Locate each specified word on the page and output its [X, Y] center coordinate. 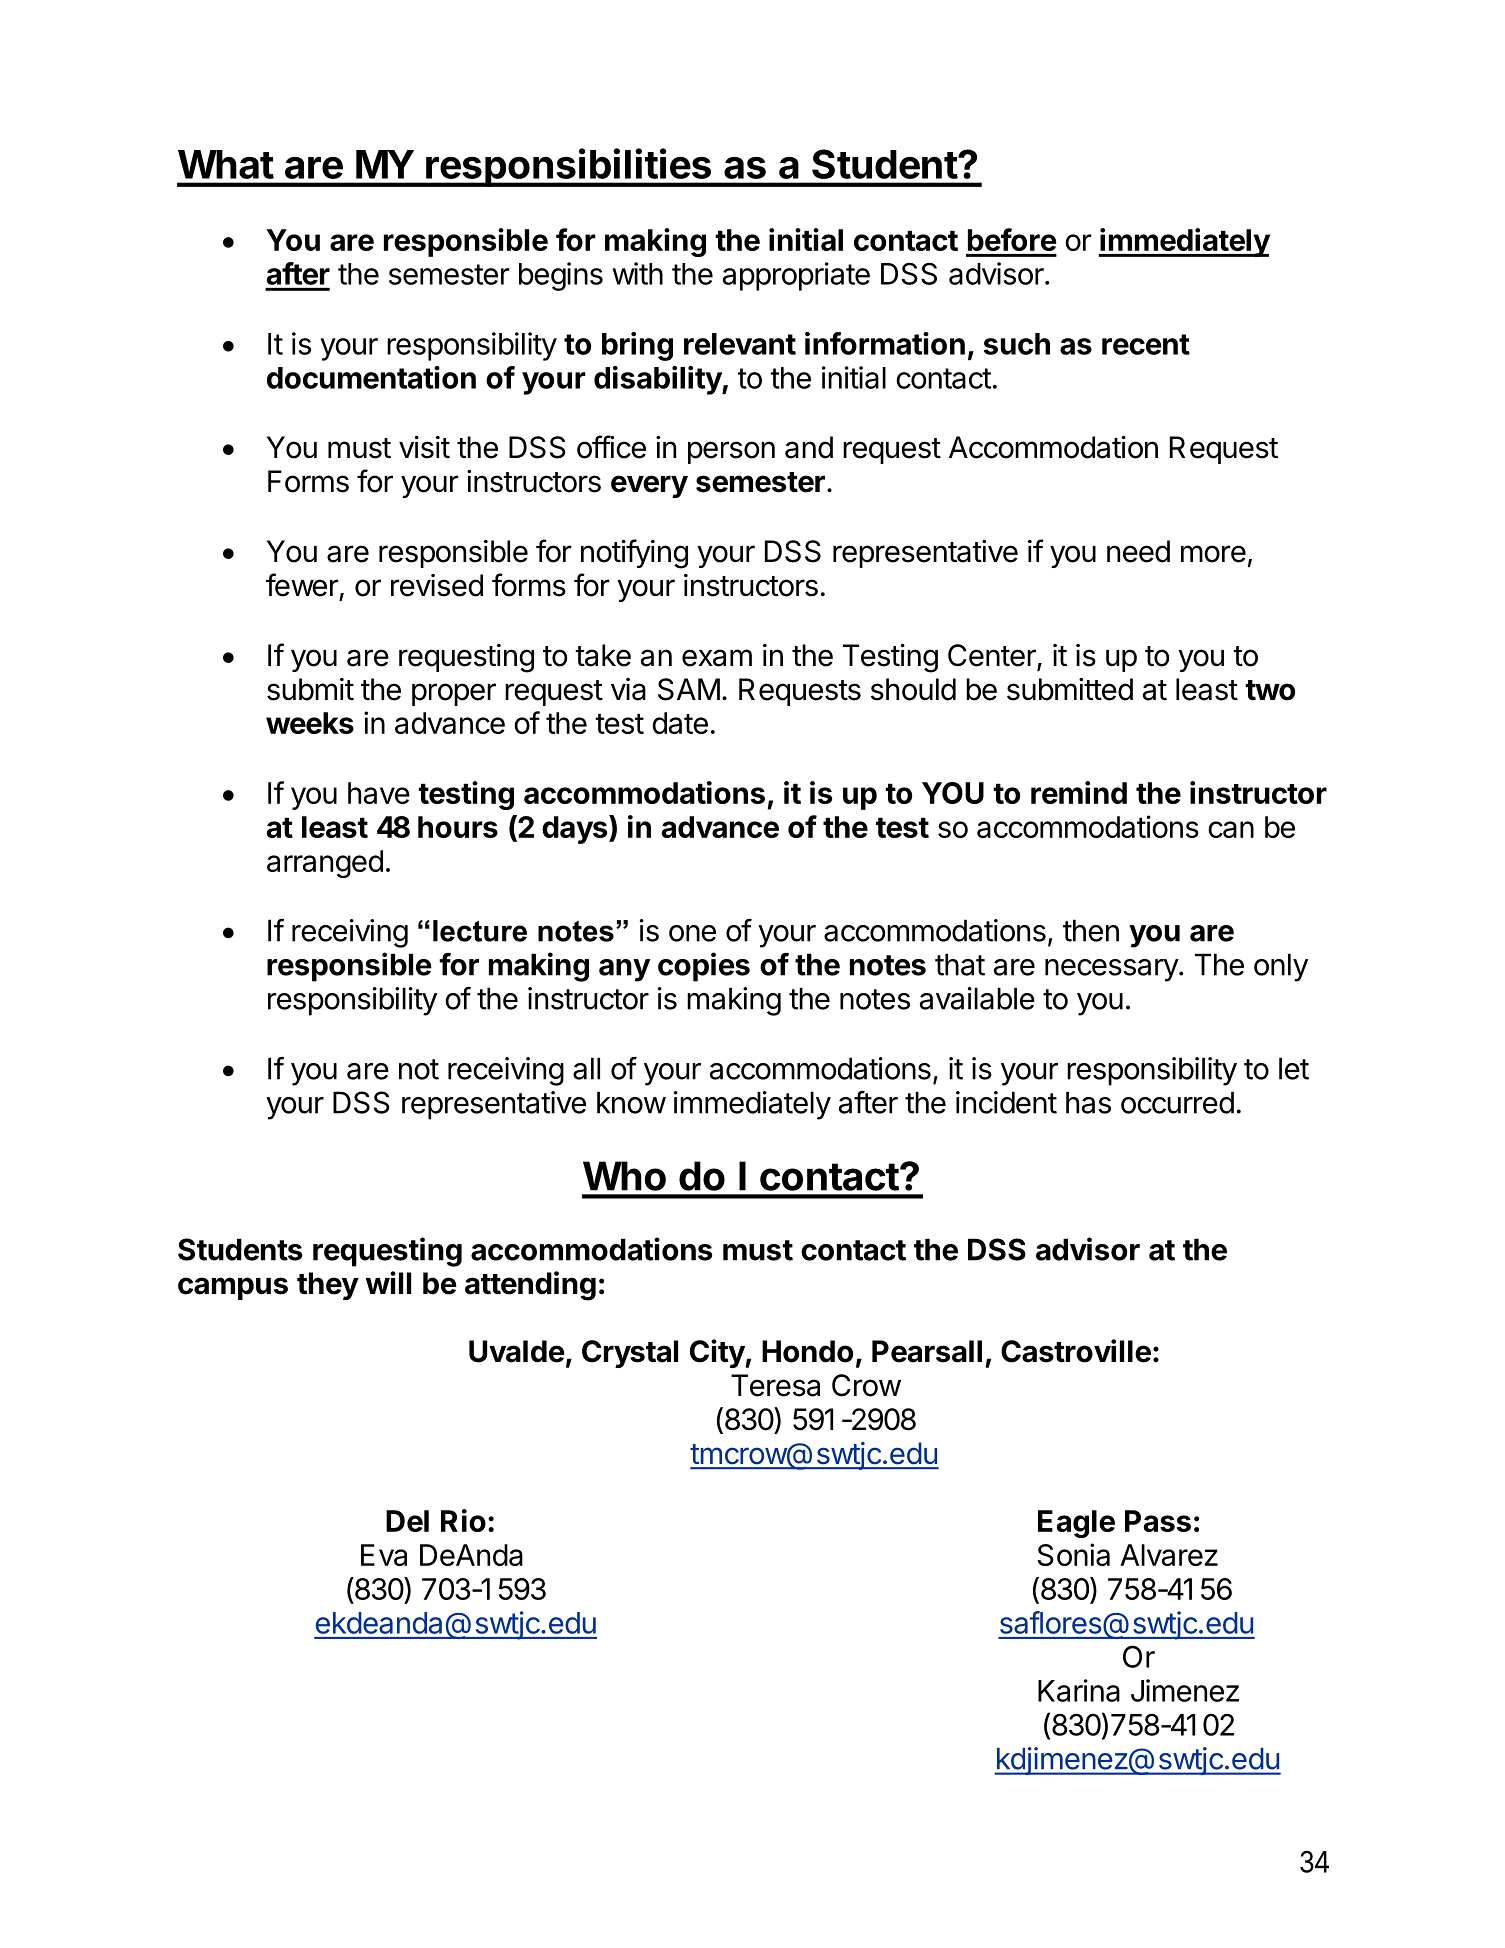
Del [407, 1521]
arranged [325, 864]
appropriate [796, 276]
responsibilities [568, 167]
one [692, 933]
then [1091, 930]
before [1012, 239]
